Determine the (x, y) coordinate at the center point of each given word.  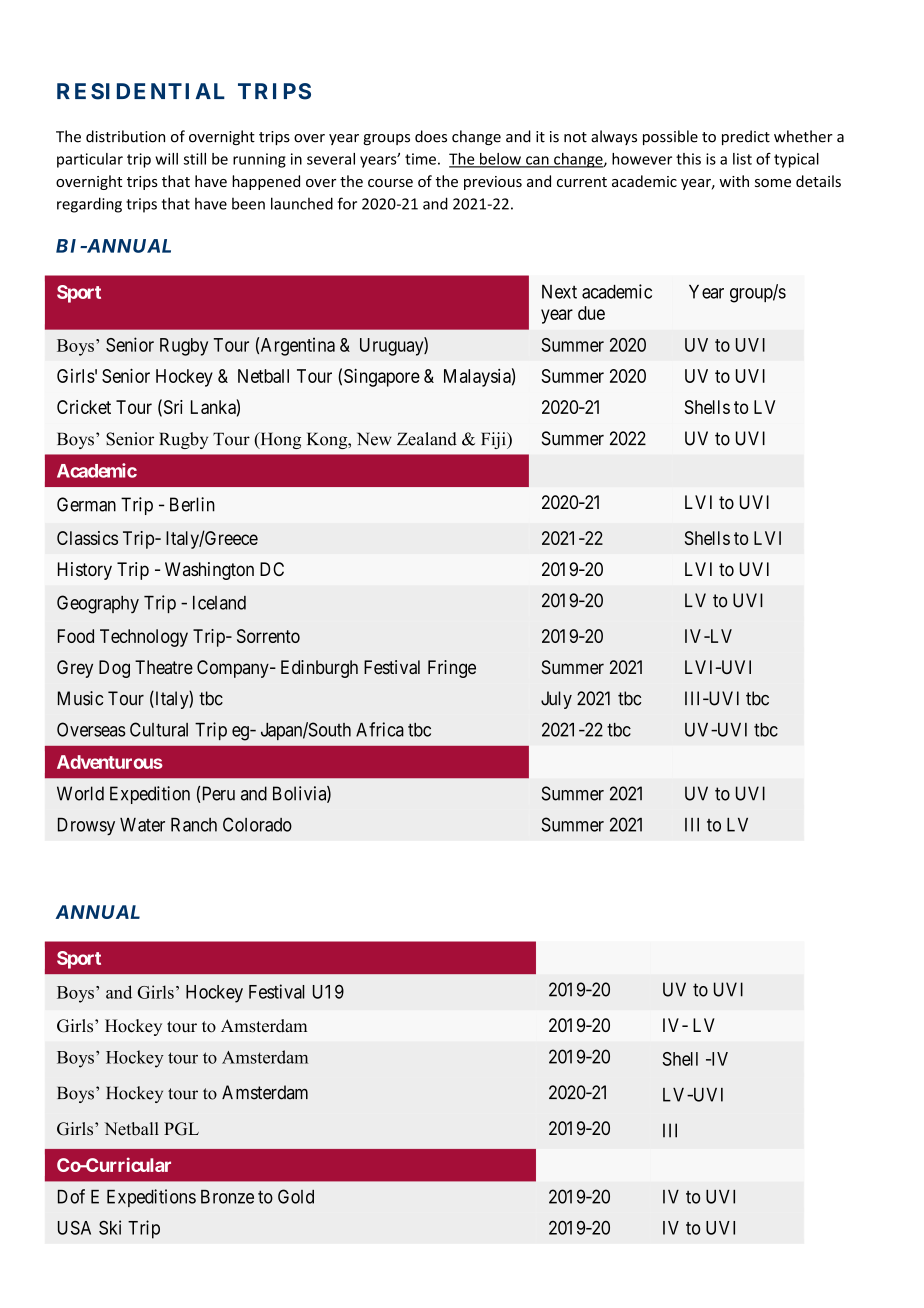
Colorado (257, 824)
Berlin (192, 504)
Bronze (227, 1197)
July (556, 700)
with (734, 181)
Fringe (452, 669)
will (166, 159)
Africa (380, 729)
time (420, 159)
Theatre (164, 667)
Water (142, 825)
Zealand (427, 439)
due (591, 313)
